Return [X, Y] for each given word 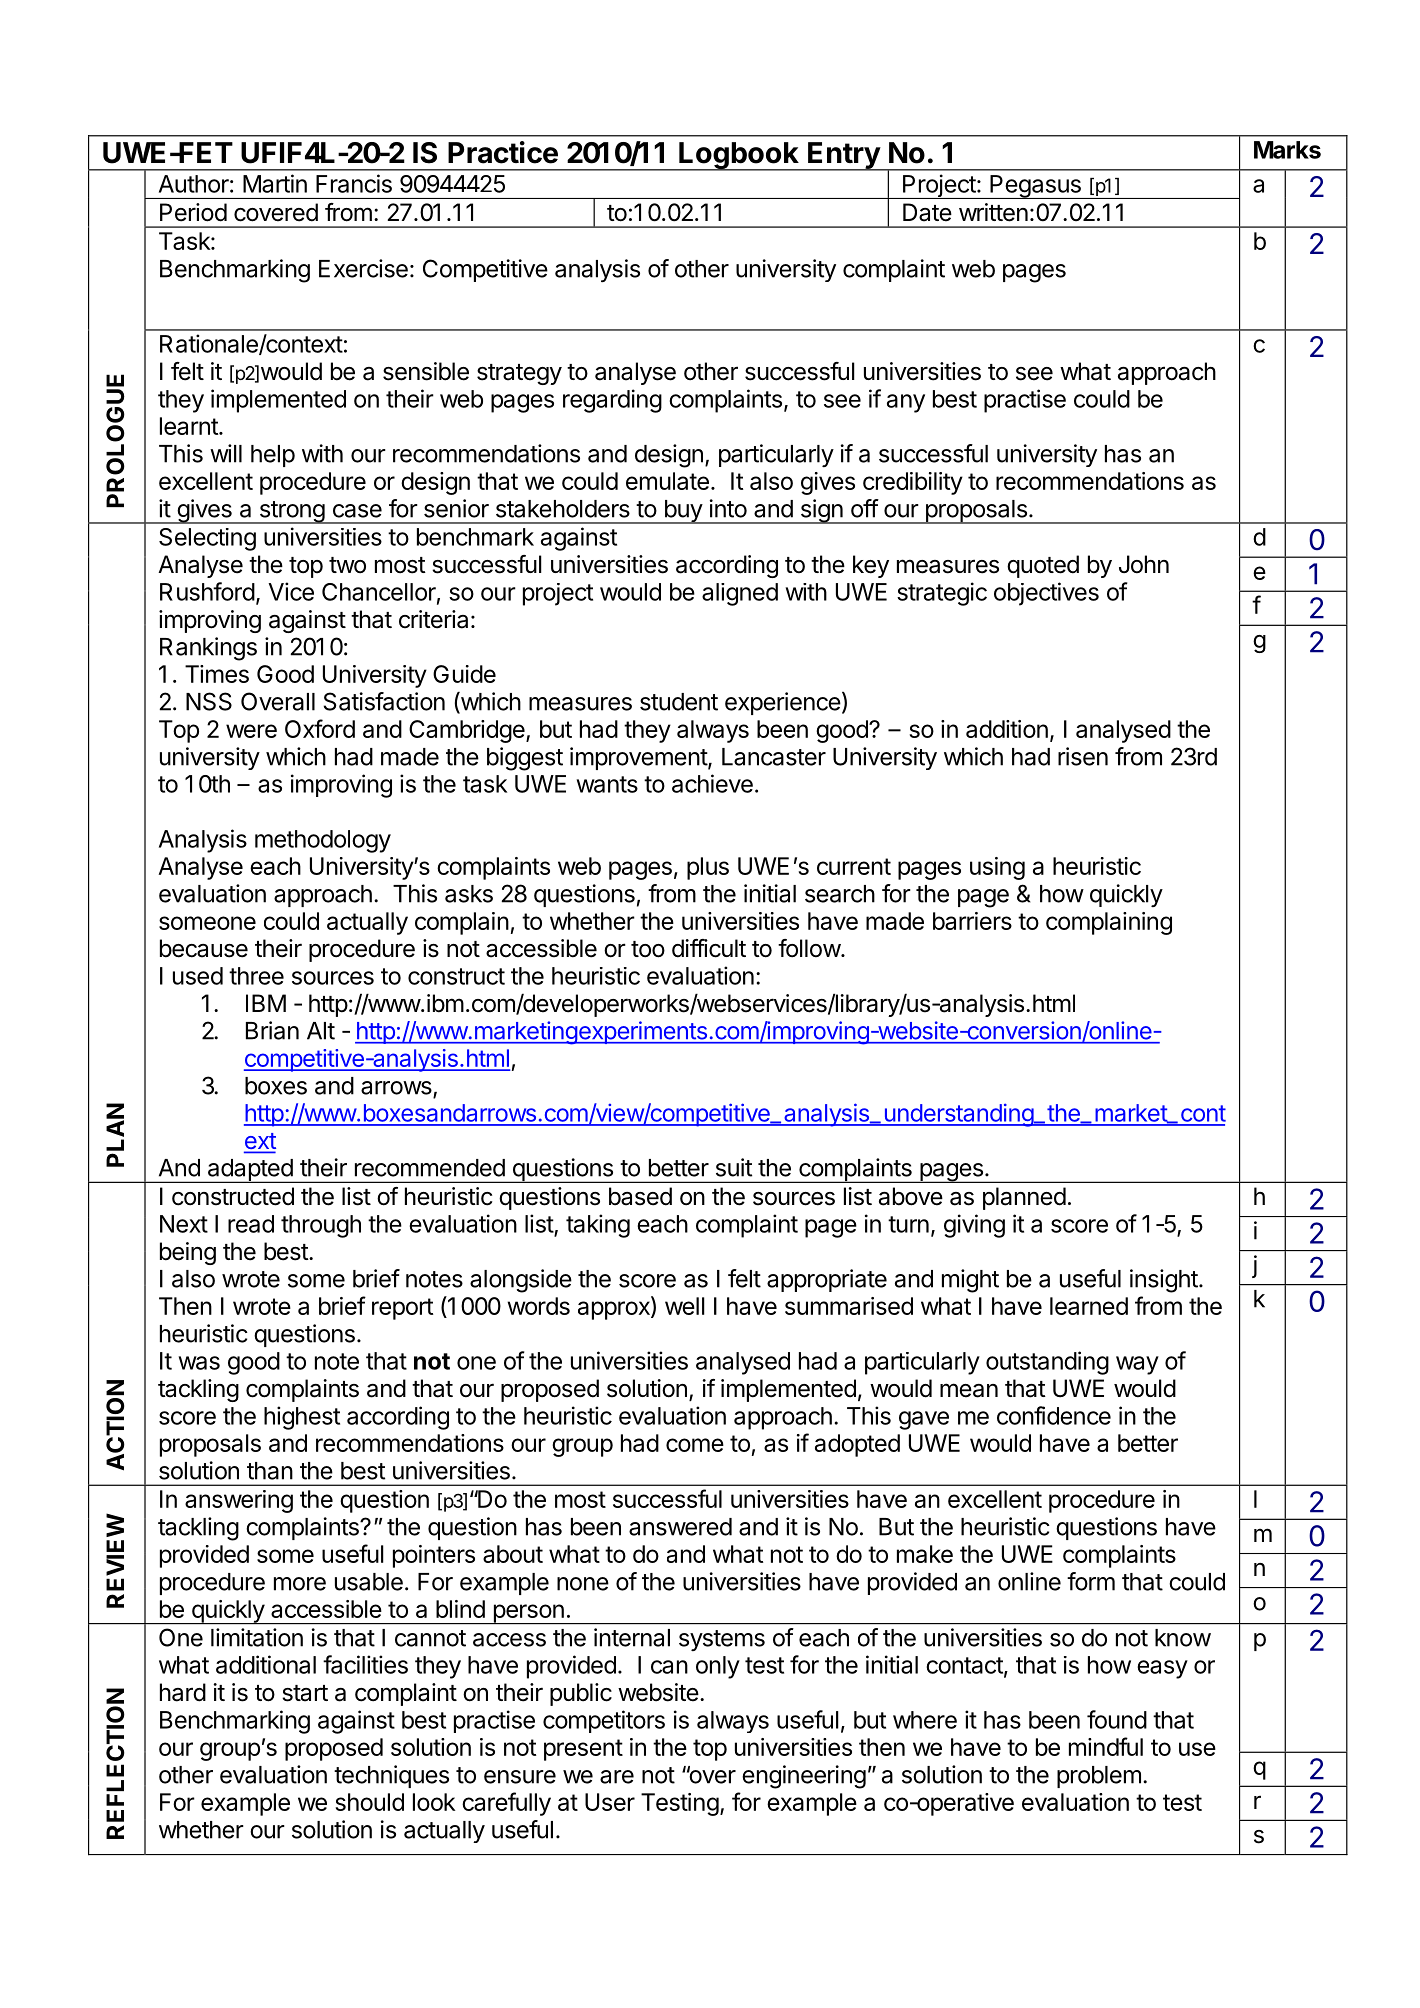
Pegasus [1035, 187]
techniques [391, 1776]
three [256, 976]
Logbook [739, 156]
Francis [354, 183]
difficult [709, 948]
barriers [972, 921]
